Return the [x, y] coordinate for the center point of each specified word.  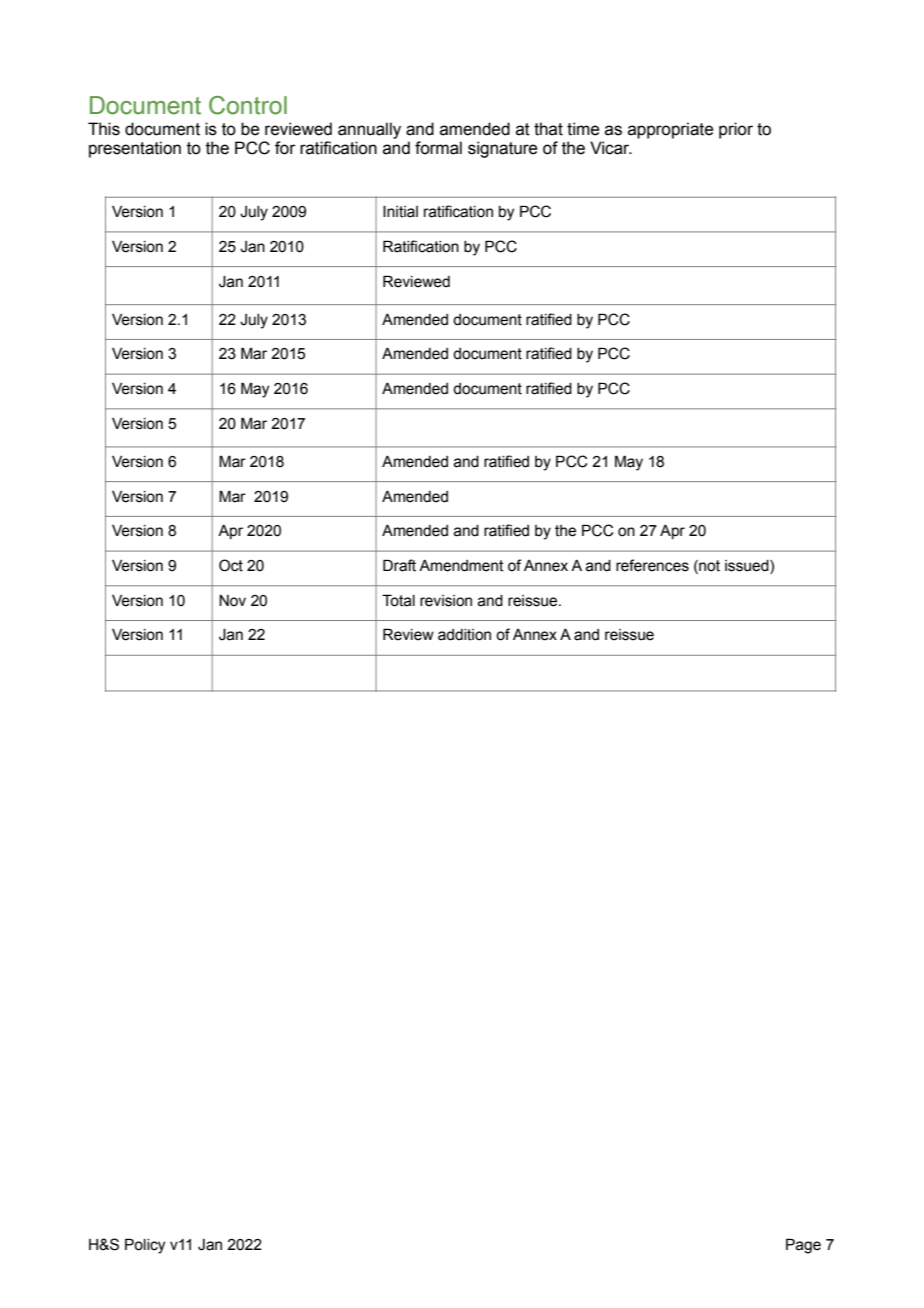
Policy [145, 1246]
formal [438, 148]
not [708, 567]
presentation [135, 149]
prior [736, 130]
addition [464, 635]
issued [748, 567]
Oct [231, 565]
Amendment [461, 566]
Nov [232, 601]
